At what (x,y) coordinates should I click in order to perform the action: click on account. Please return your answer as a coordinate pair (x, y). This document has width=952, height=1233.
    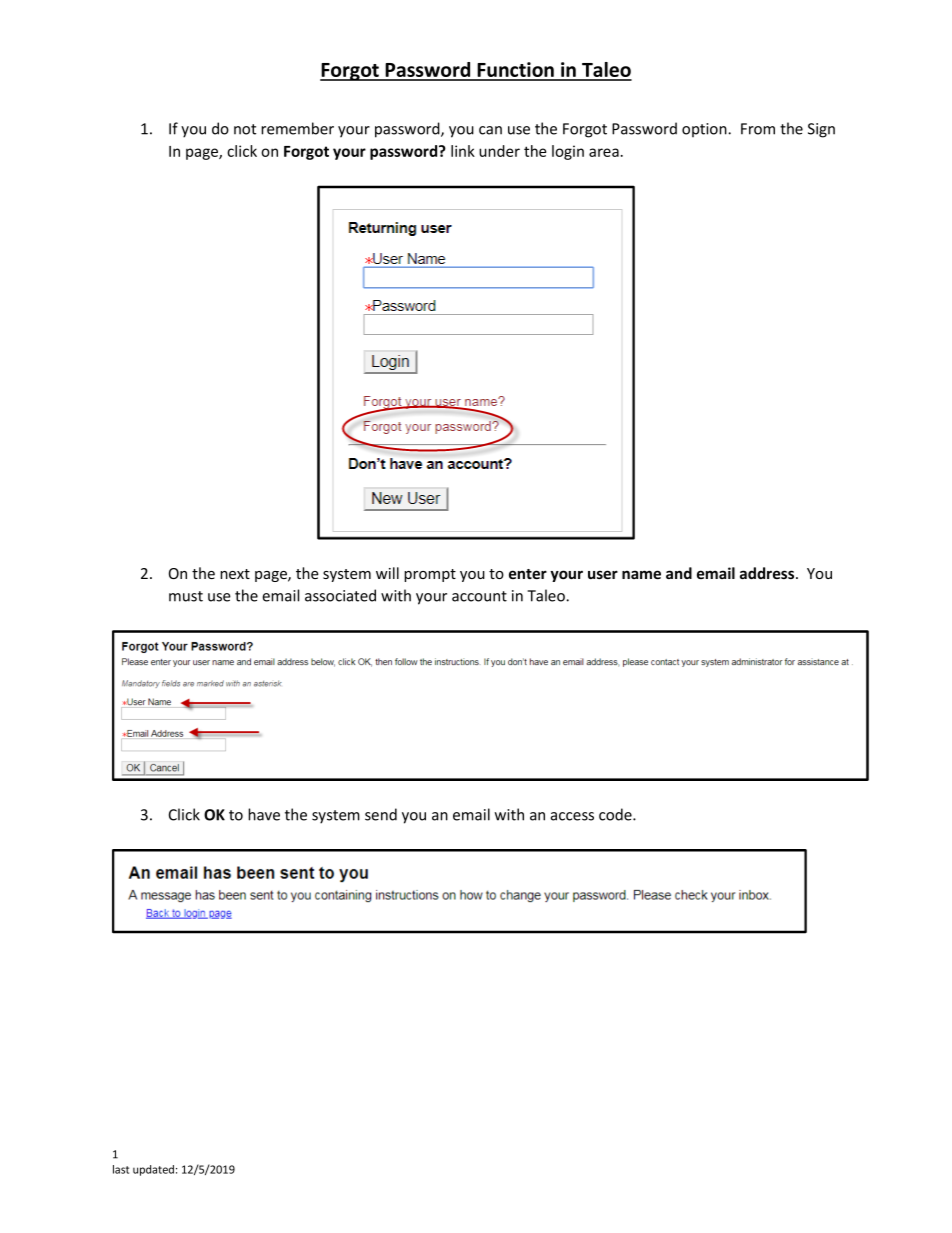
    Looking at the image, I should click on (479, 596).
